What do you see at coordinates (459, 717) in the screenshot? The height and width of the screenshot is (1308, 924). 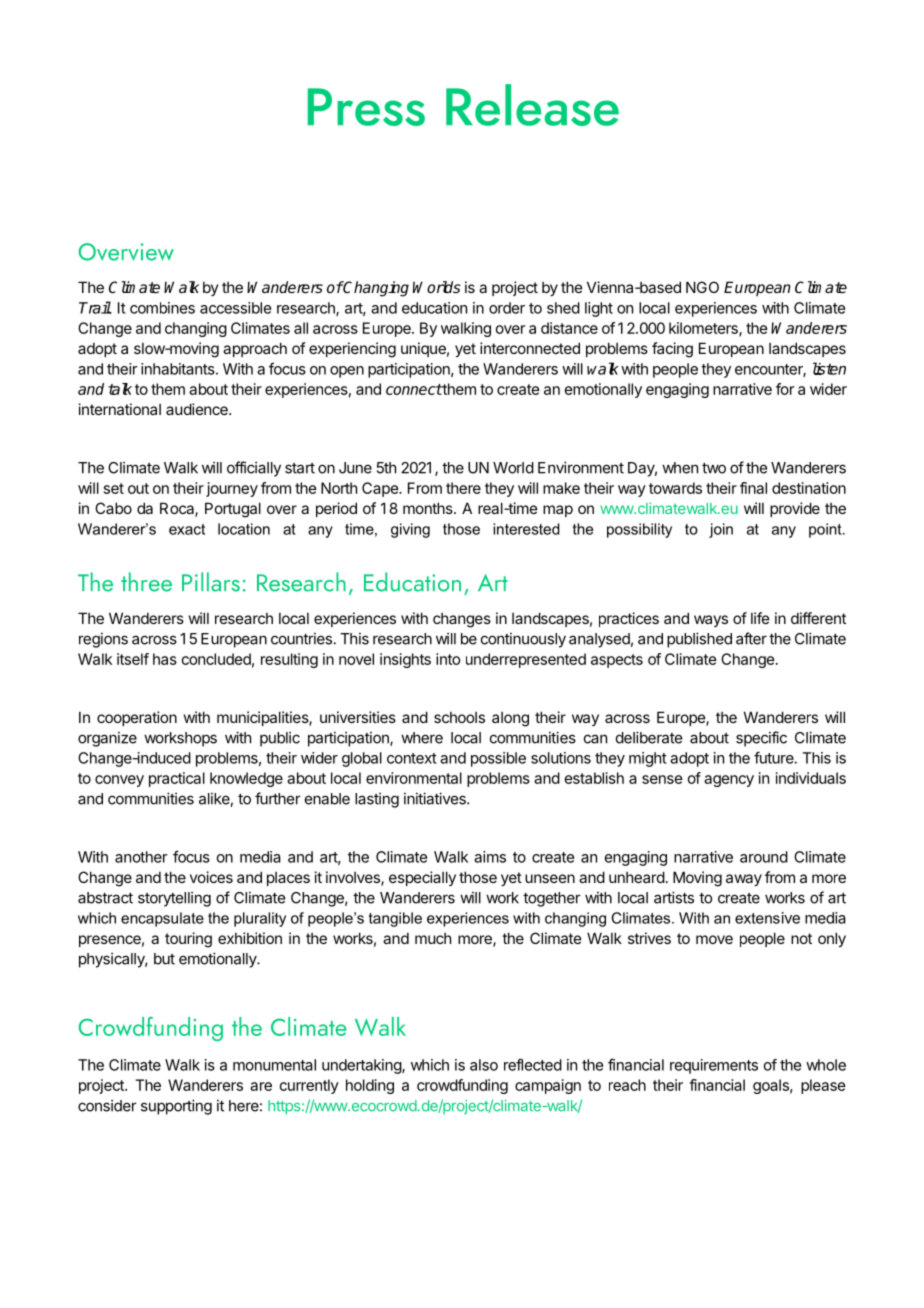 I see `schools` at bounding box center [459, 717].
